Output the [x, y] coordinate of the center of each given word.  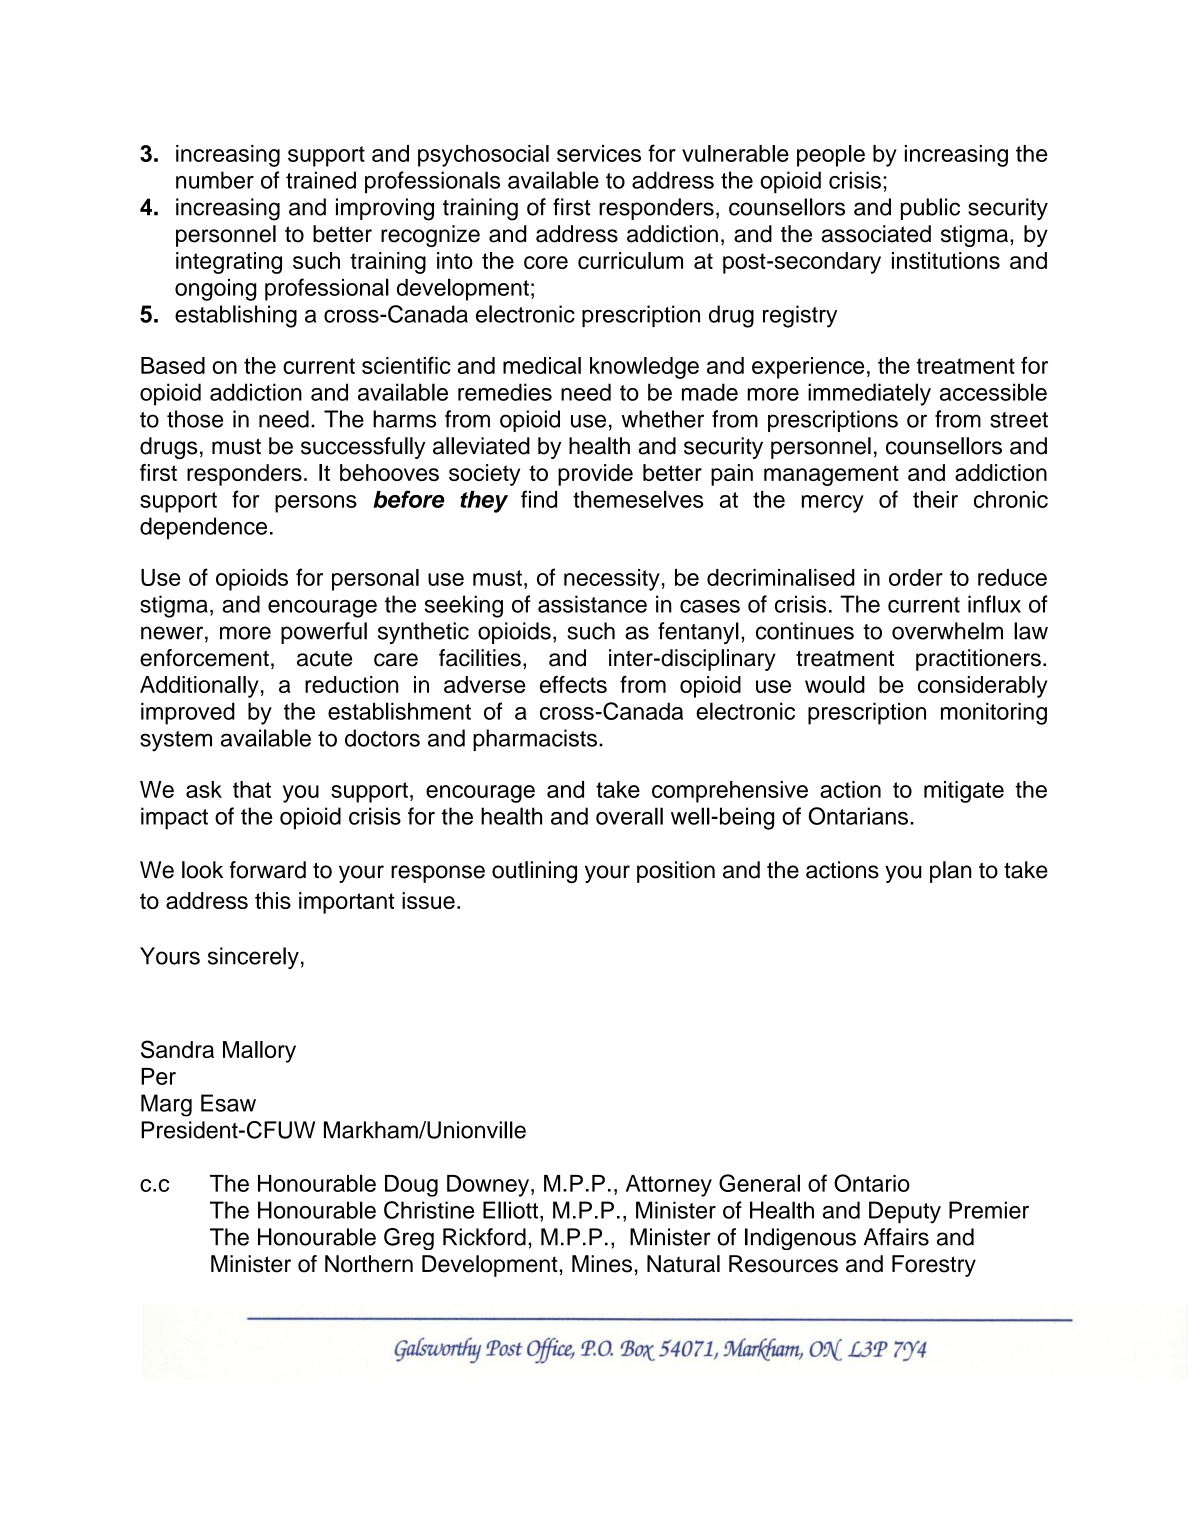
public [930, 209]
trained [321, 180]
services [599, 153]
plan [951, 872]
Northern [369, 1264]
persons [316, 504]
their [935, 499]
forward [267, 870]
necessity [612, 580]
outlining [534, 872]
